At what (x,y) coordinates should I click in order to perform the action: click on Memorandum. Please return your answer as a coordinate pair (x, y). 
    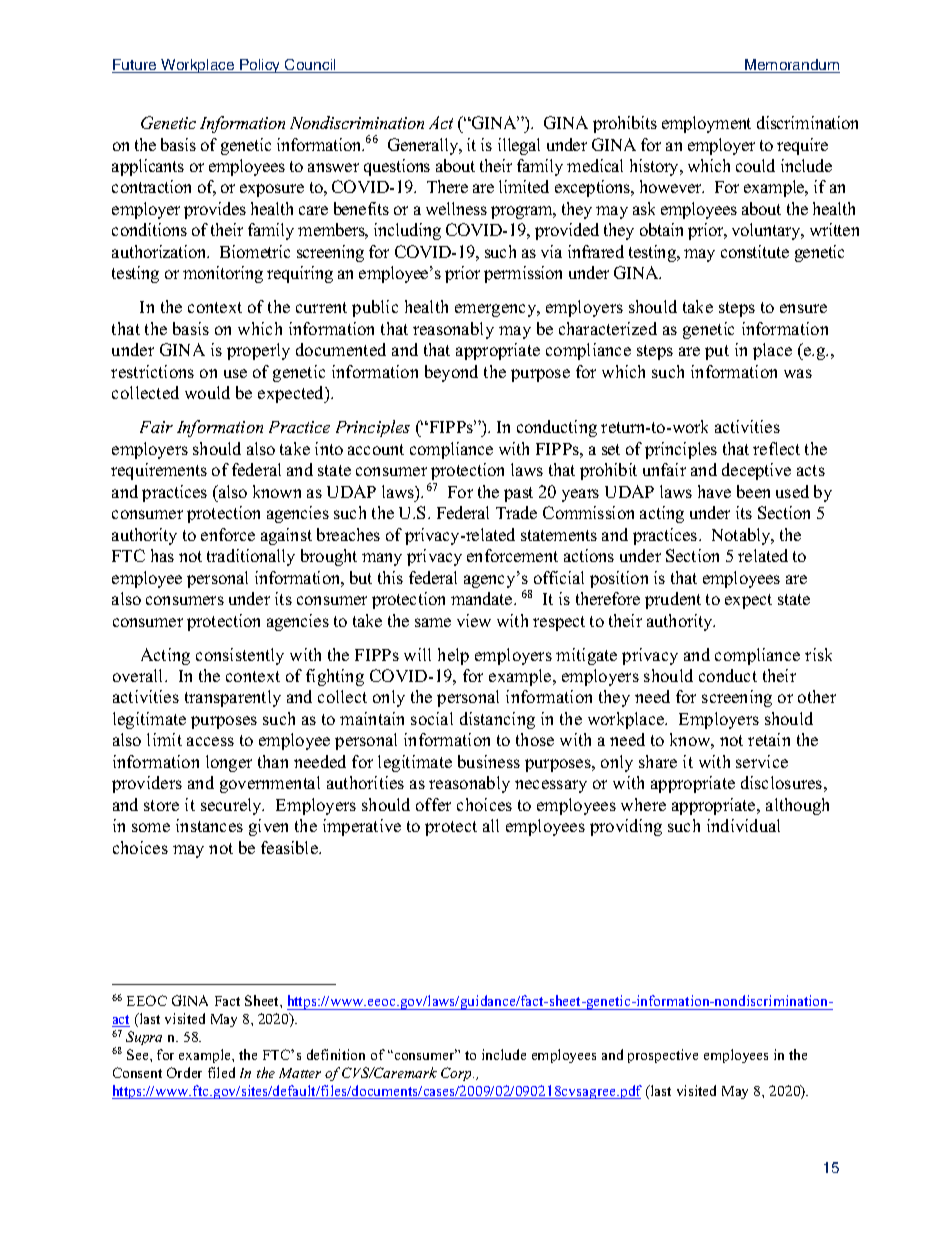
    Looking at the image, I should click on (791, 66).
